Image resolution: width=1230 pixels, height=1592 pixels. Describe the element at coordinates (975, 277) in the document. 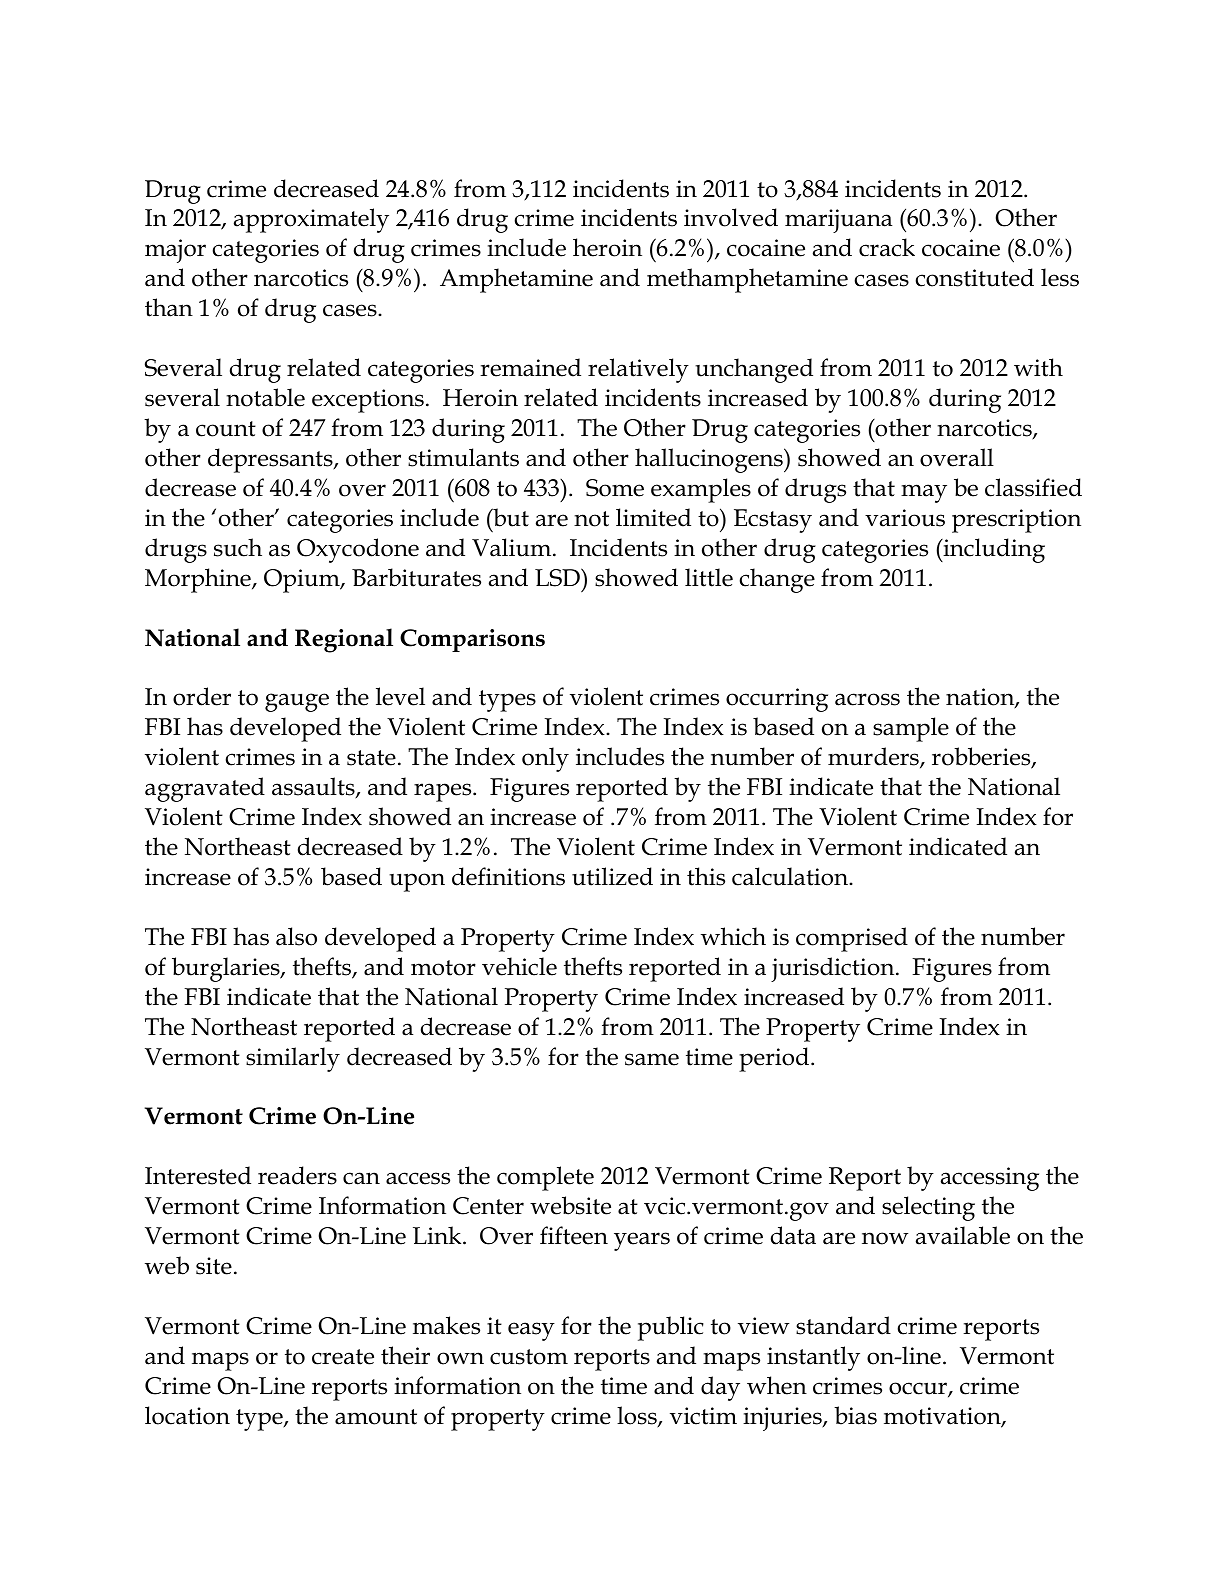

I see `constituted` at that location.
